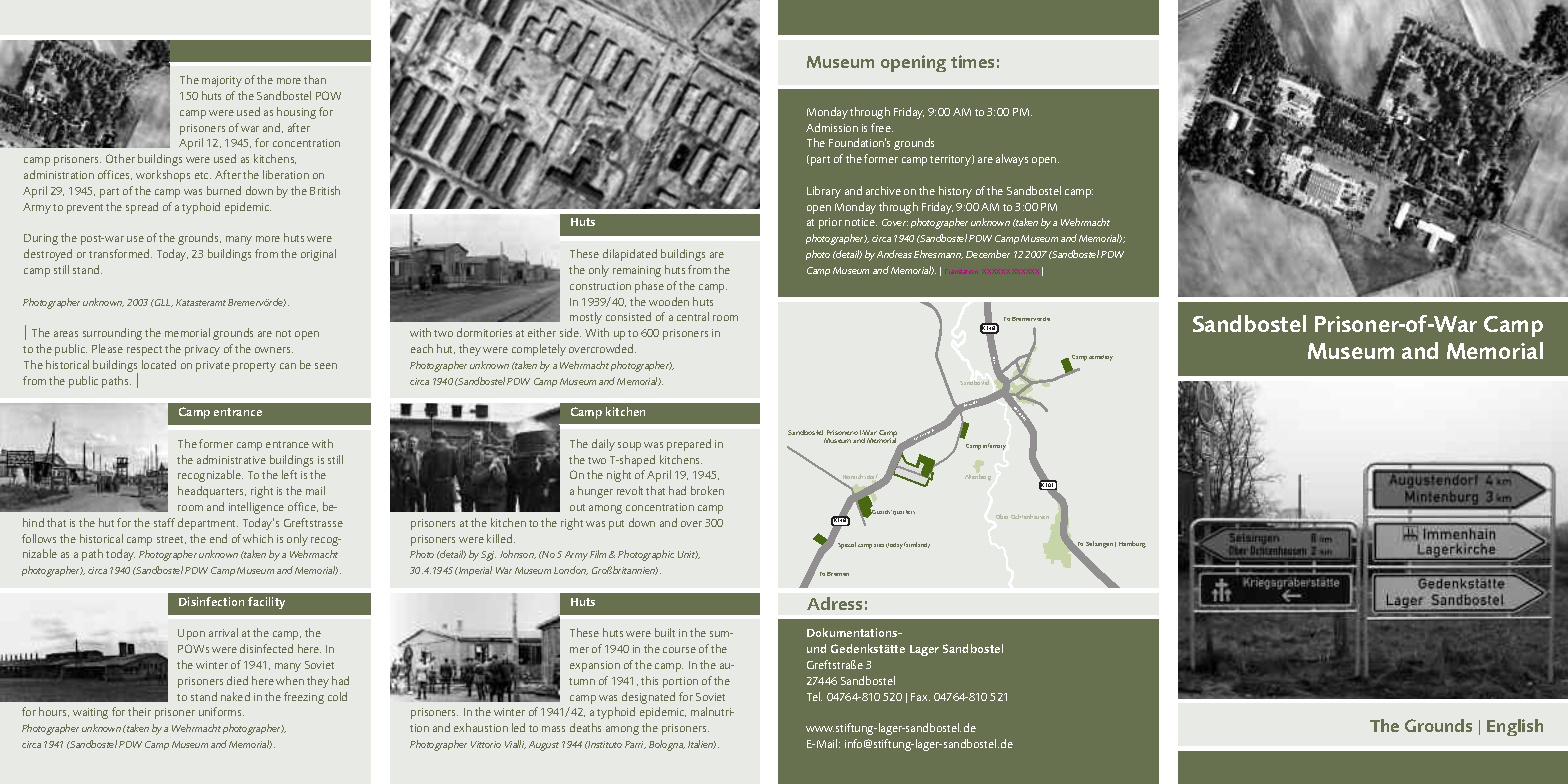  What do you see at coordinates (120, 253) in the screenshot?
I see `transformed` at bounding box center [120, 253].
